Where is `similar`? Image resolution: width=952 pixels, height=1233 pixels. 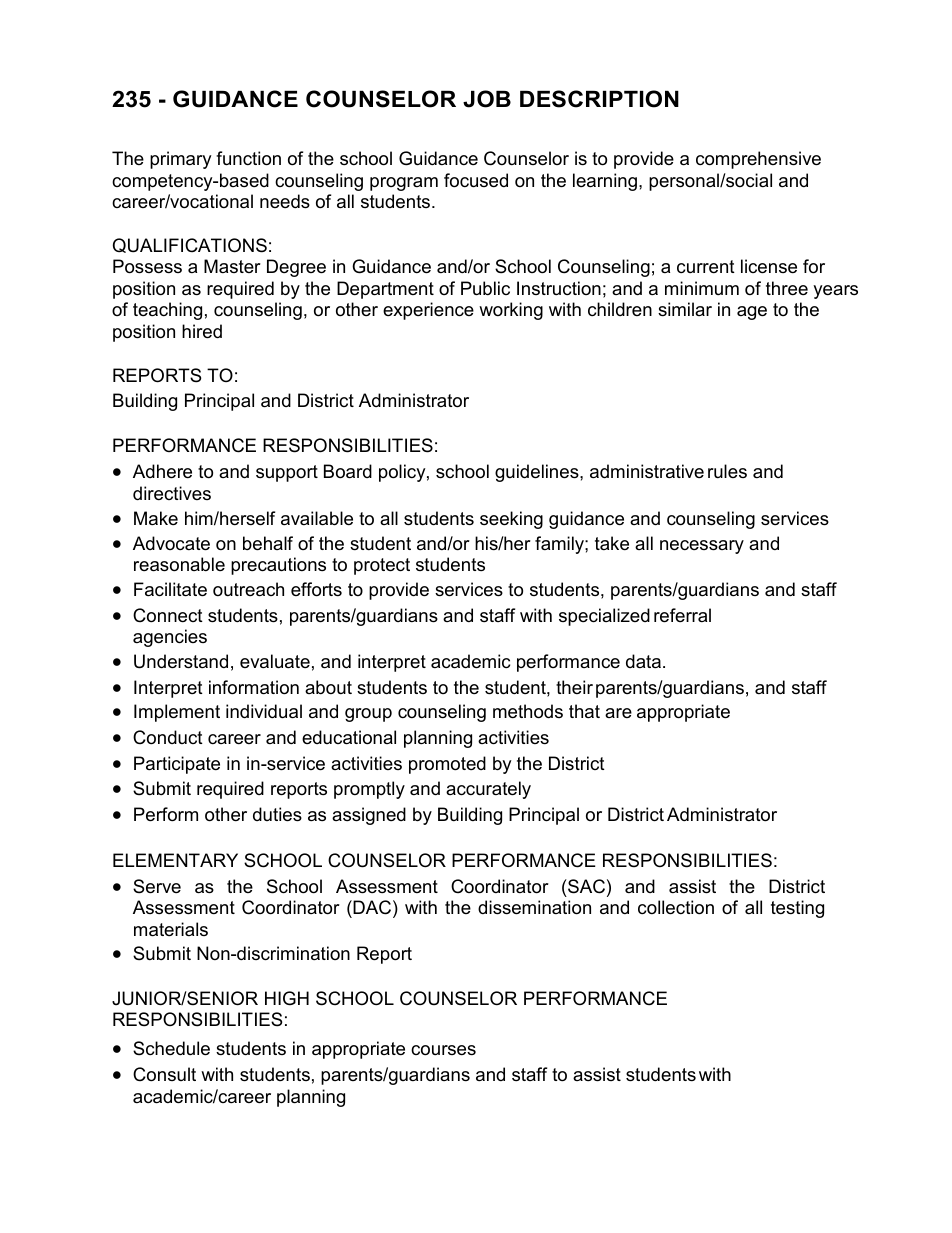 similar is located at coordinates (685, 309).
